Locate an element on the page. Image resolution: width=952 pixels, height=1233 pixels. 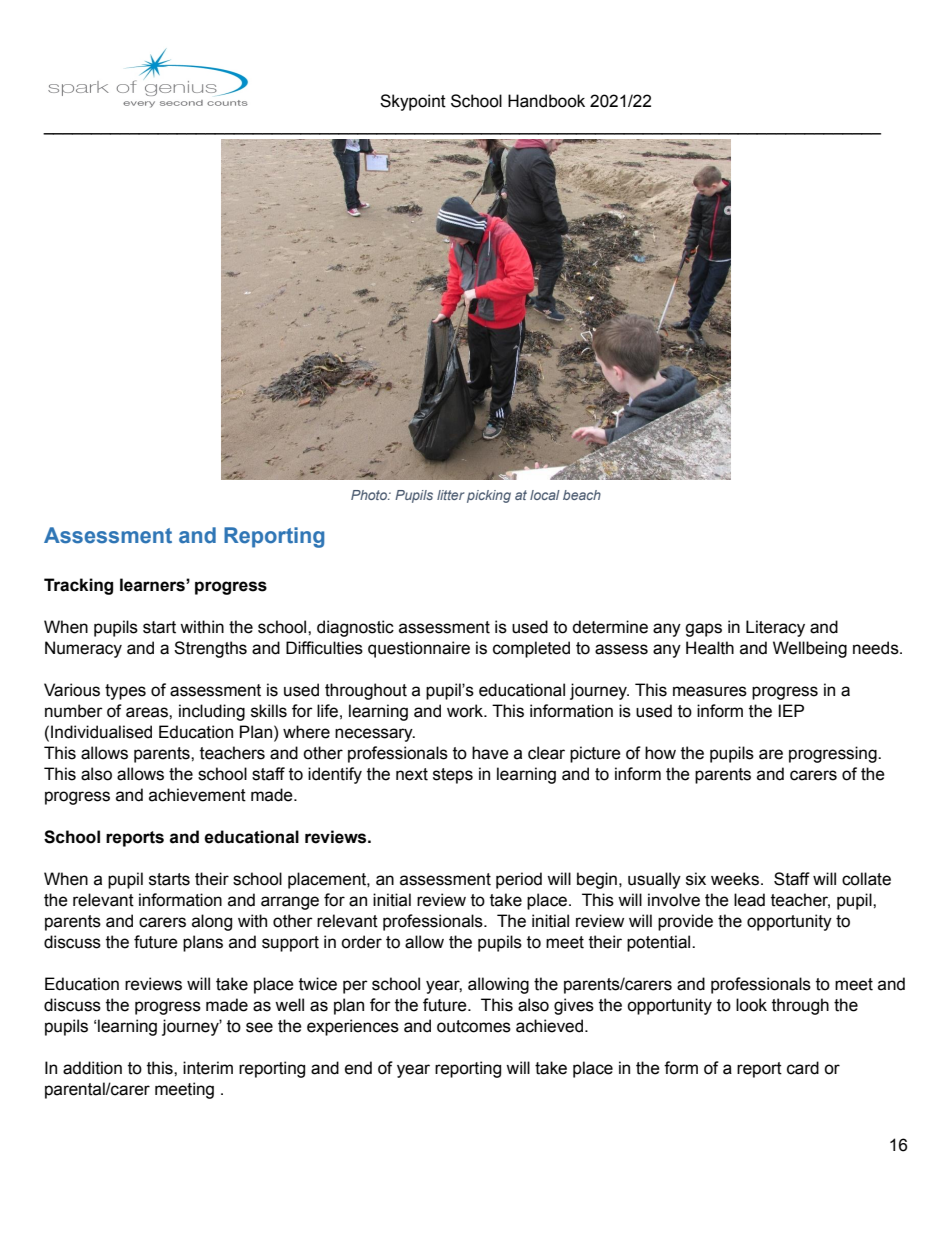
picking is located at coordinates (489, 496).
